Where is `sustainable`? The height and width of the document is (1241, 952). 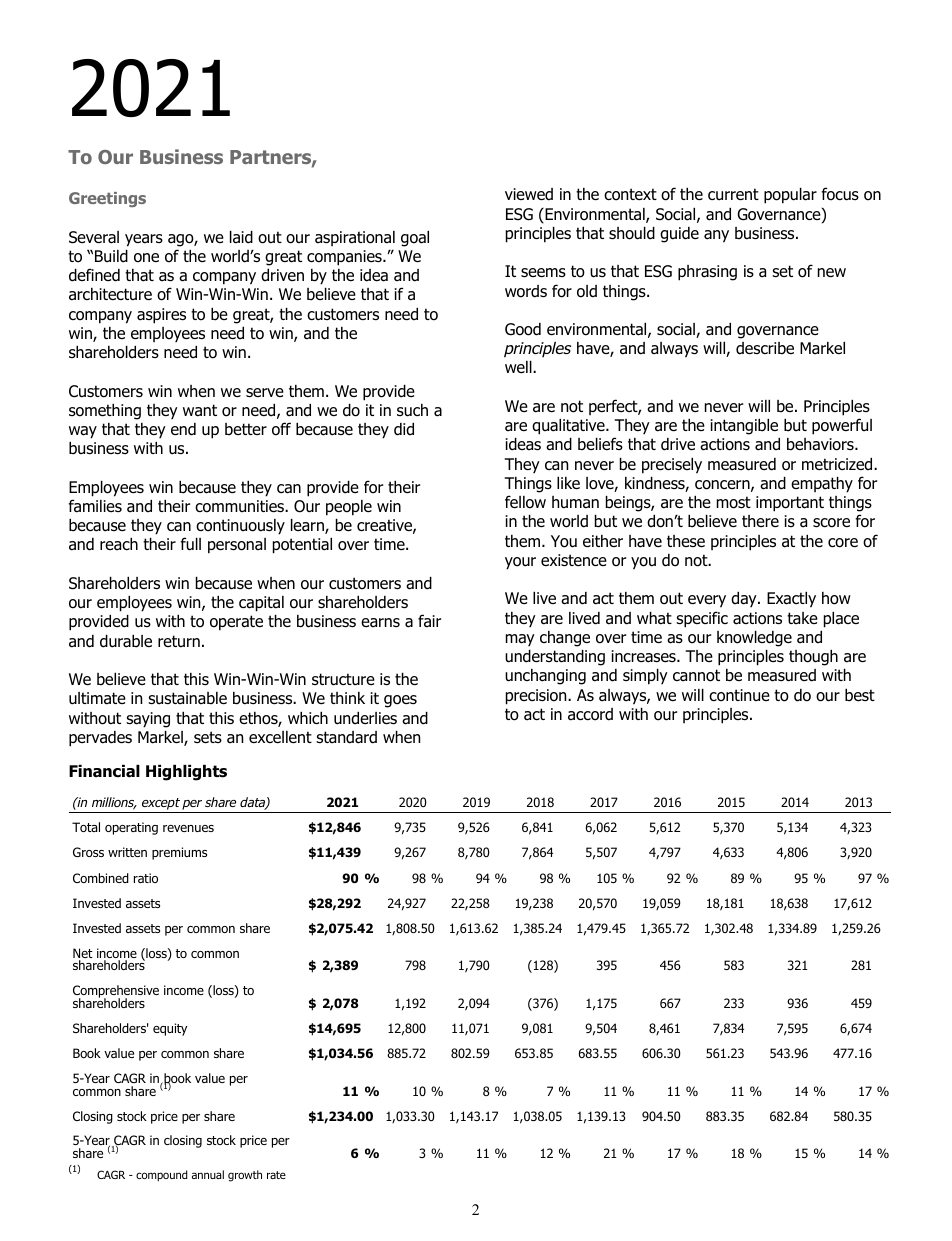
sustainable is located at coordinates (187, 698).
